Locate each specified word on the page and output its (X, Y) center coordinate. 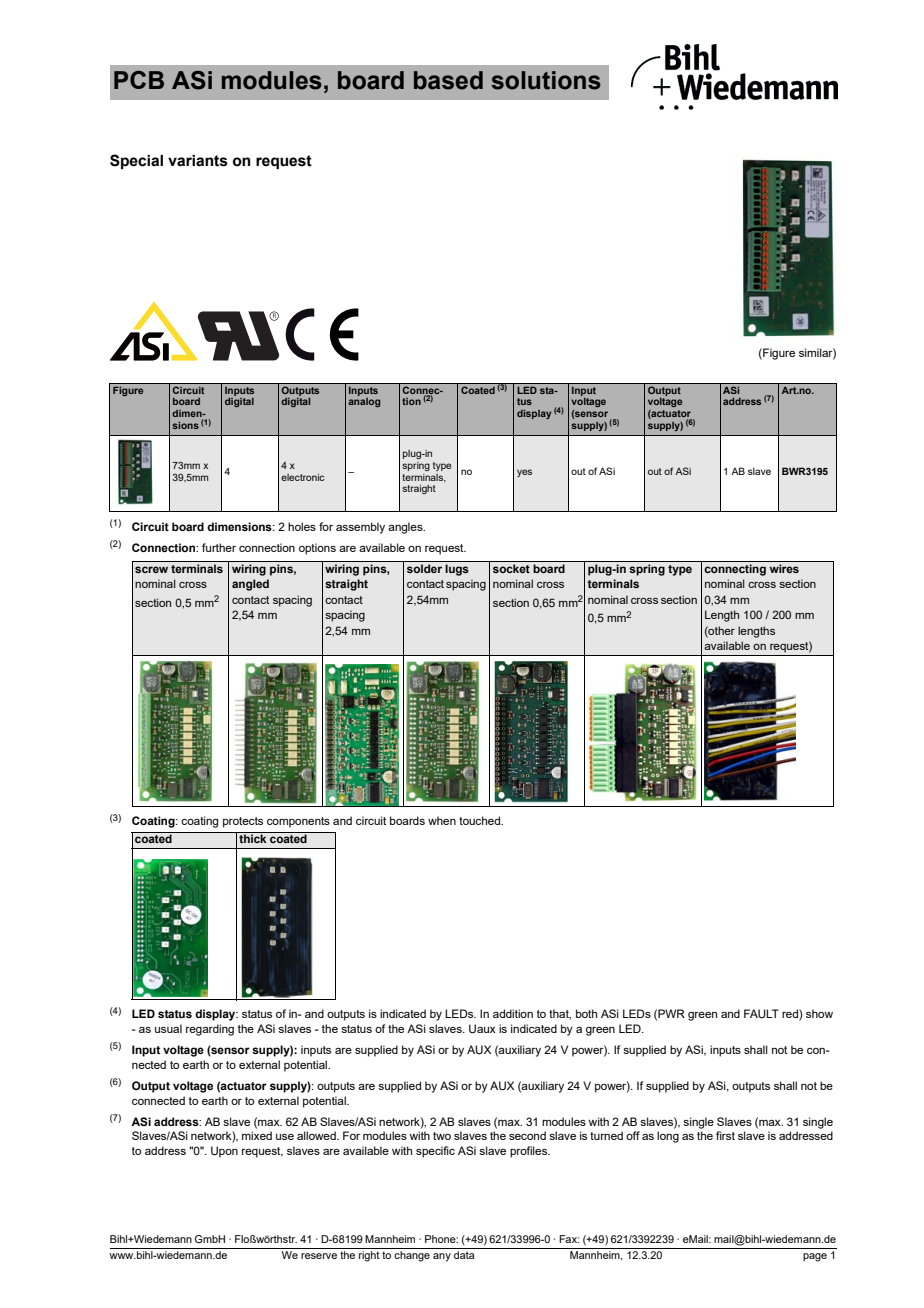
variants (198, 161)
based (448, 80)
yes (524, 473)
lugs (457, 570)
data (464, 1255)
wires (784, 568)
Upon (224, 1152)
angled (250, 585)
